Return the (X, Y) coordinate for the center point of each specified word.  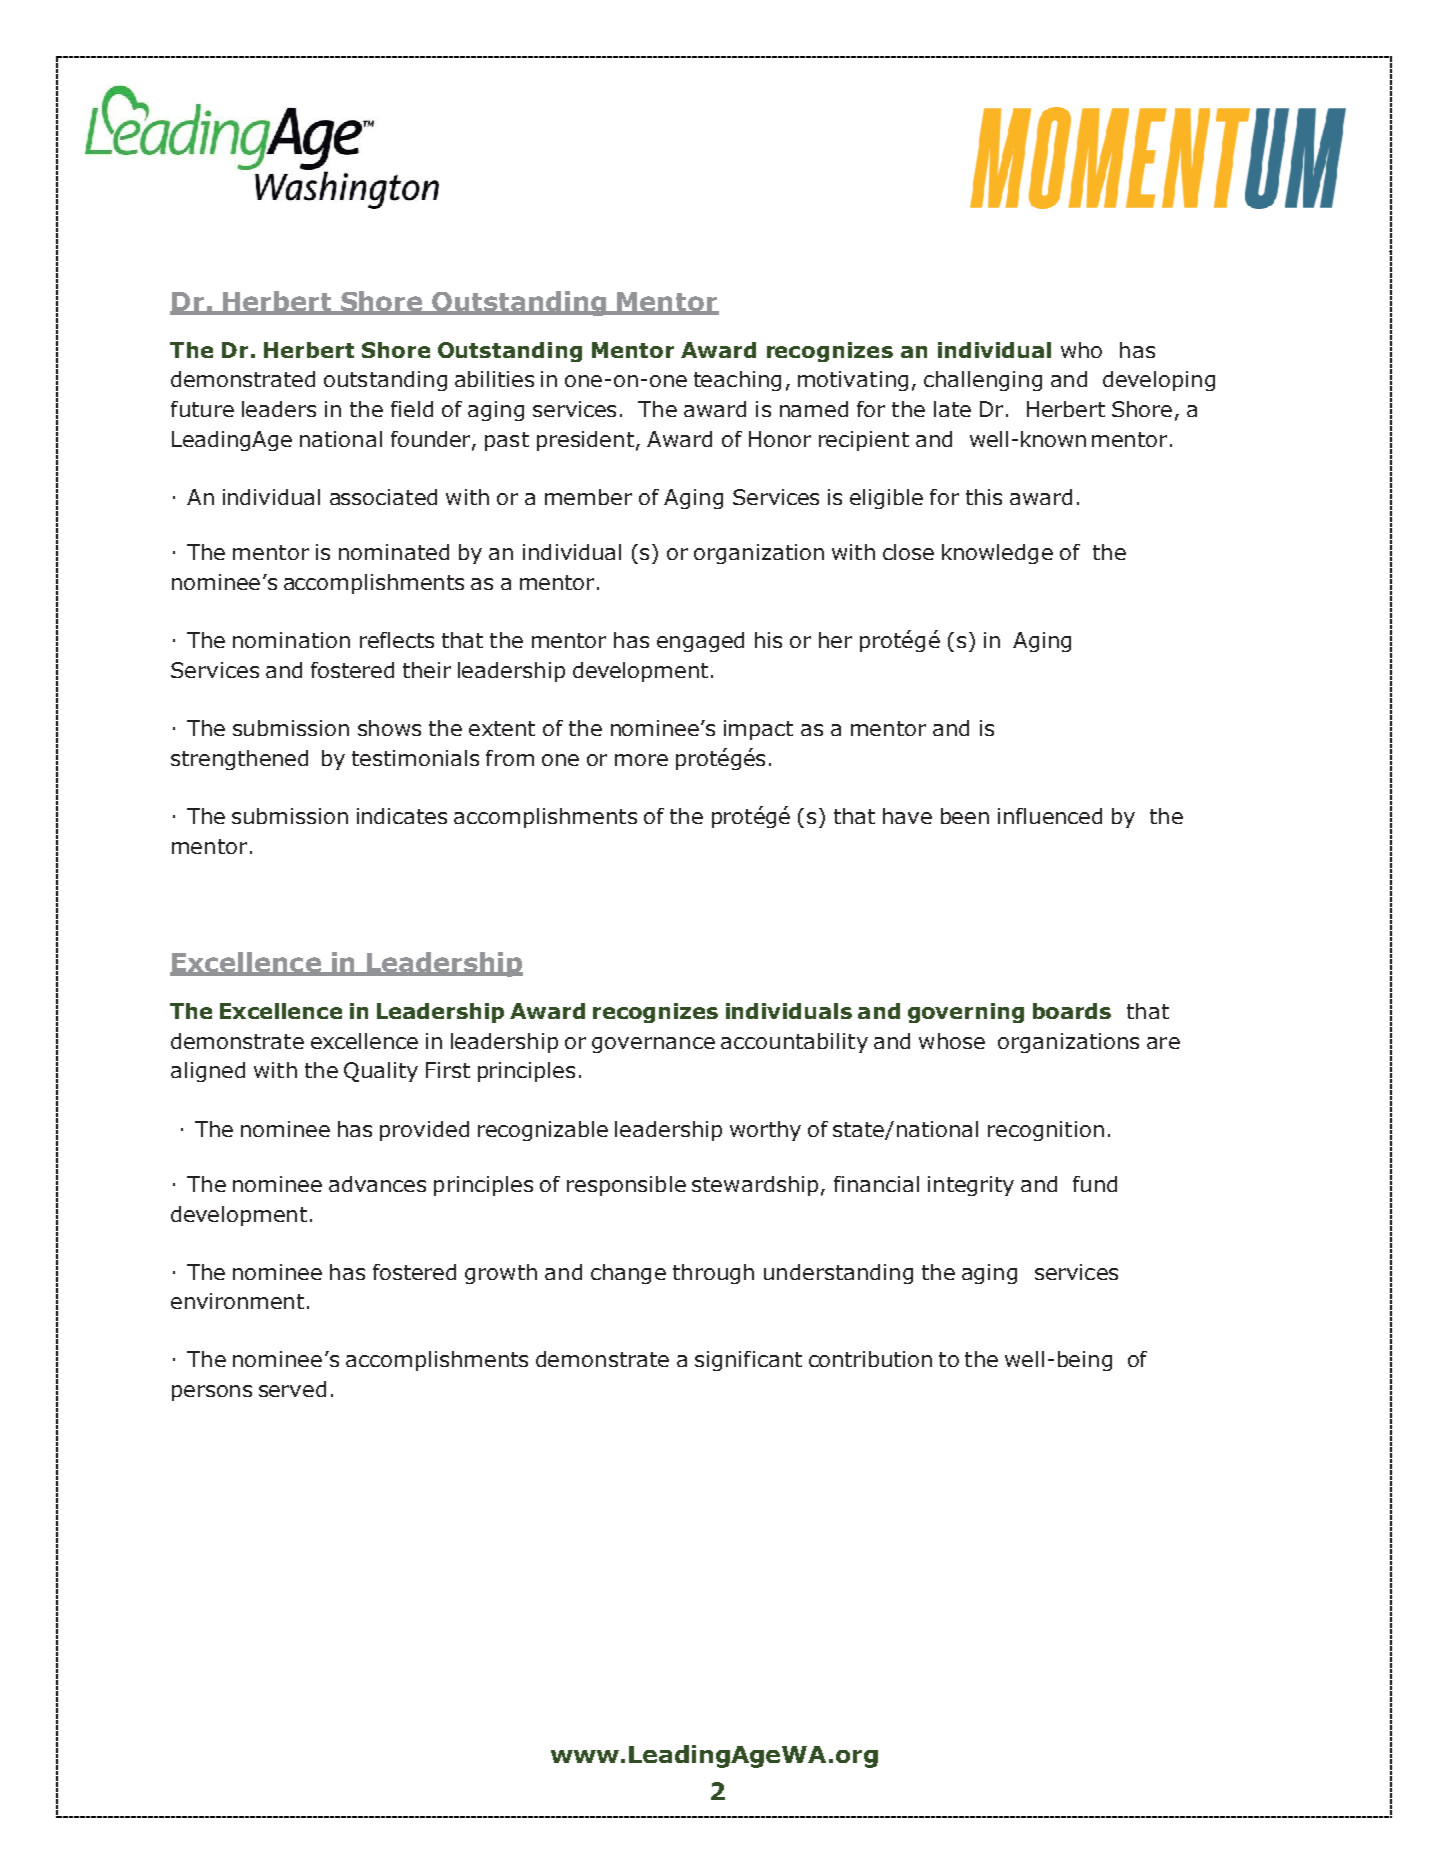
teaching (737, 381)
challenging (983, 381)
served (292, 1389)
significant (748, 1361)
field (412, 409)
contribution (870, 1359)
